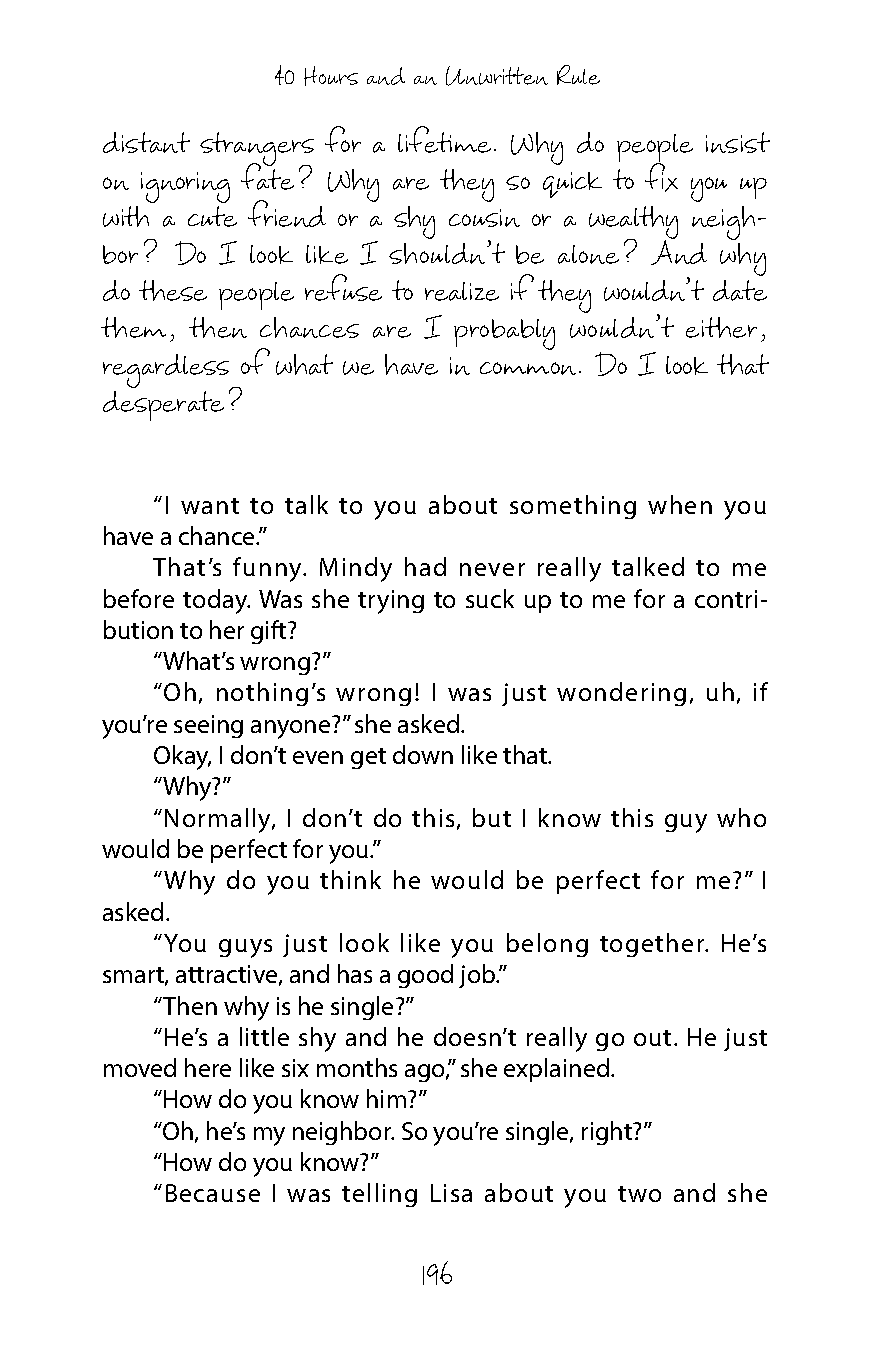  Describe the element at coordinates (423, 754) in the screenshot. I see `down` at that location.
